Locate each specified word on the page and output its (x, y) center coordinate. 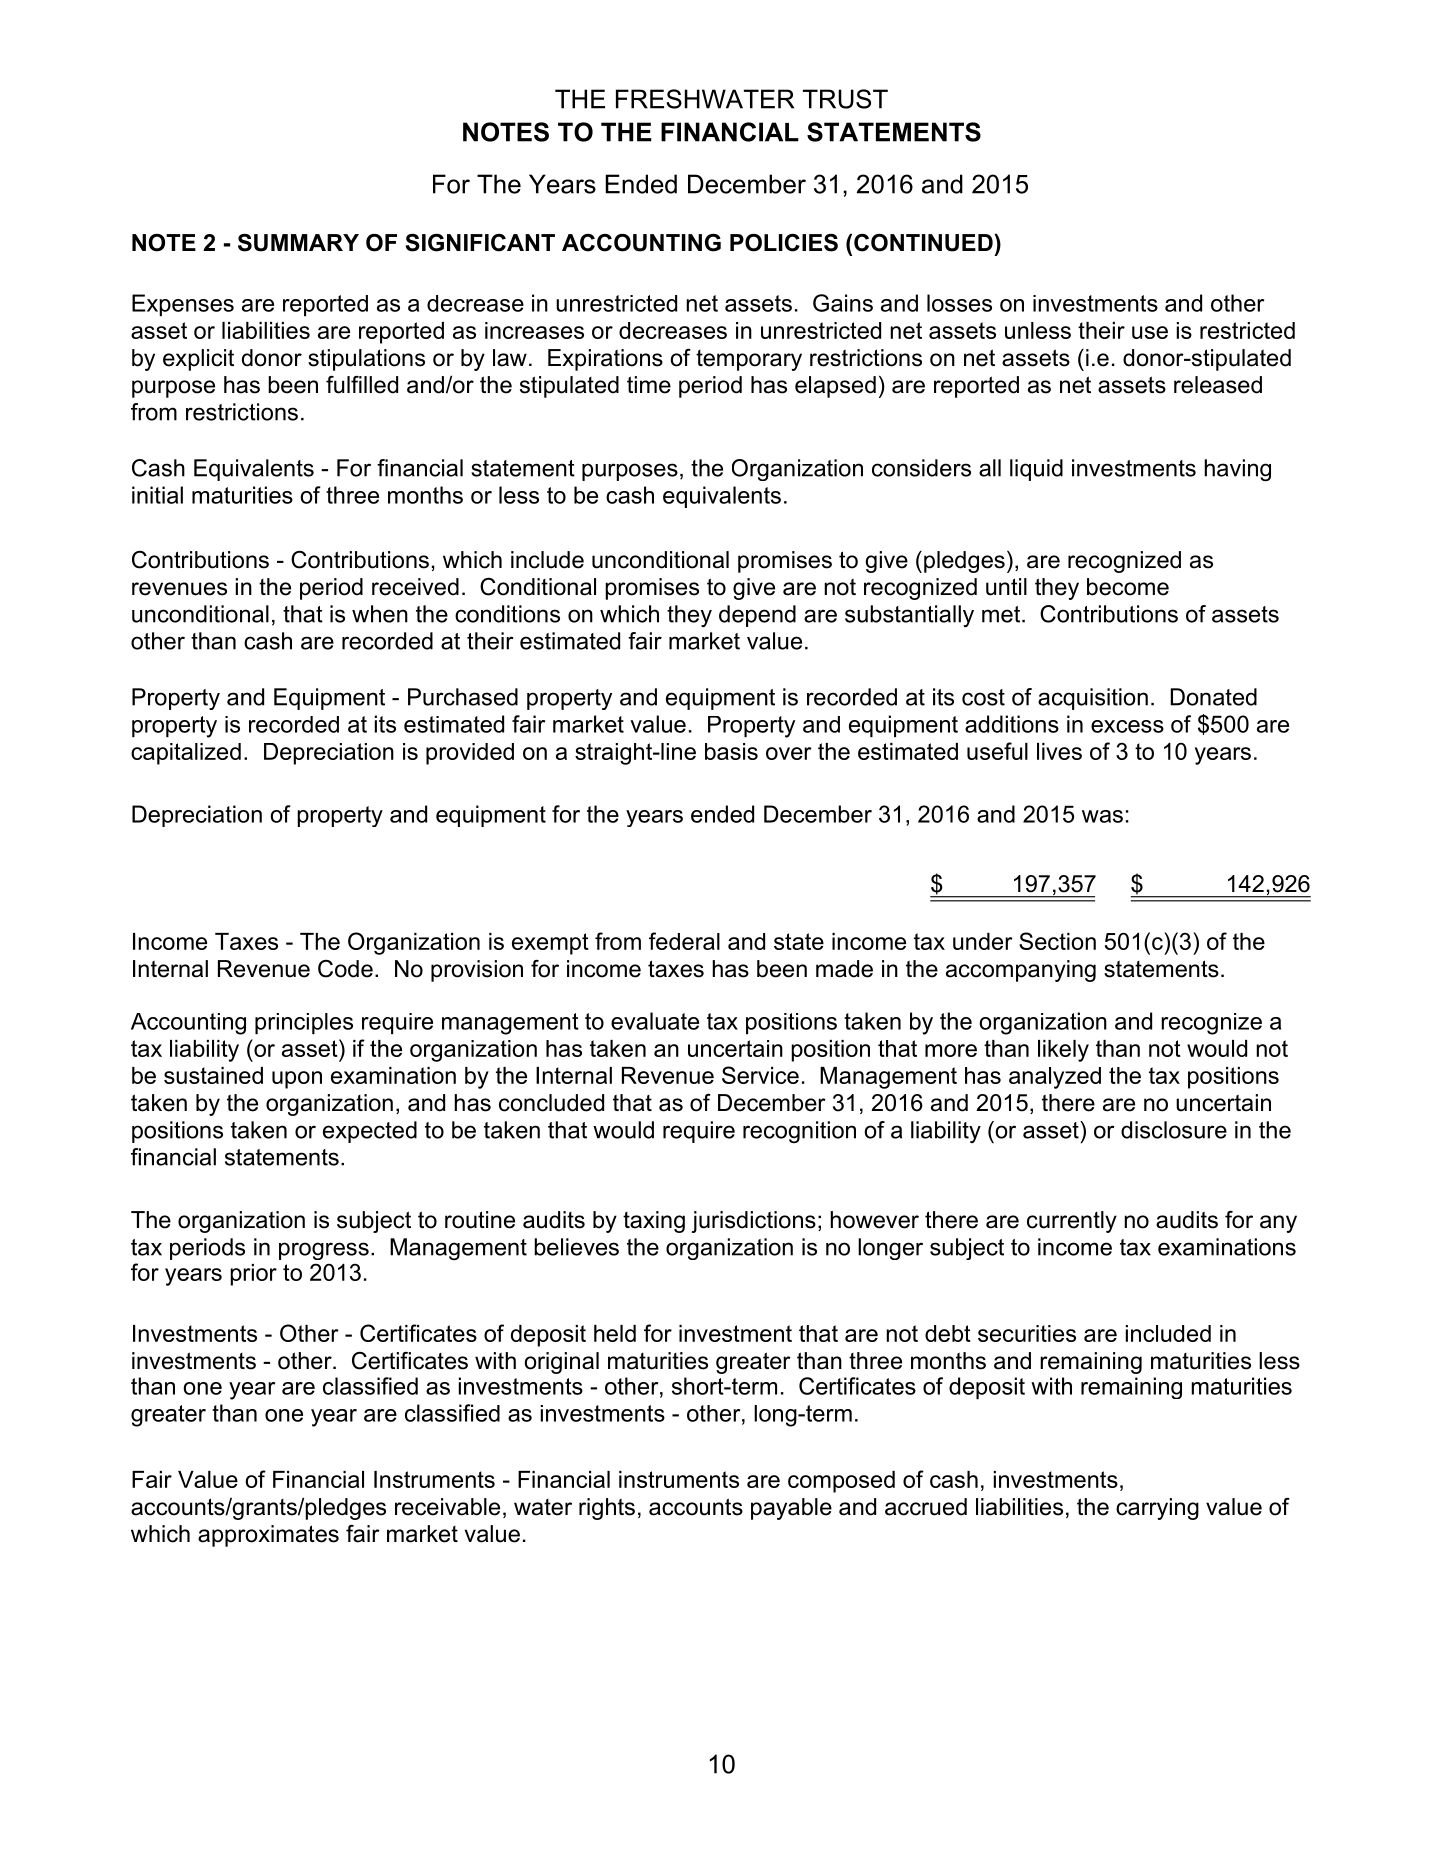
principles (304, 1023)
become (1128, 587)
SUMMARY (298, 243)
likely (1063, 1051)
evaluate (655, 1021)
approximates (268, 1536)
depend (757, 616)
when (380, 614)
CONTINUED (923, 243)
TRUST (845, 99)
